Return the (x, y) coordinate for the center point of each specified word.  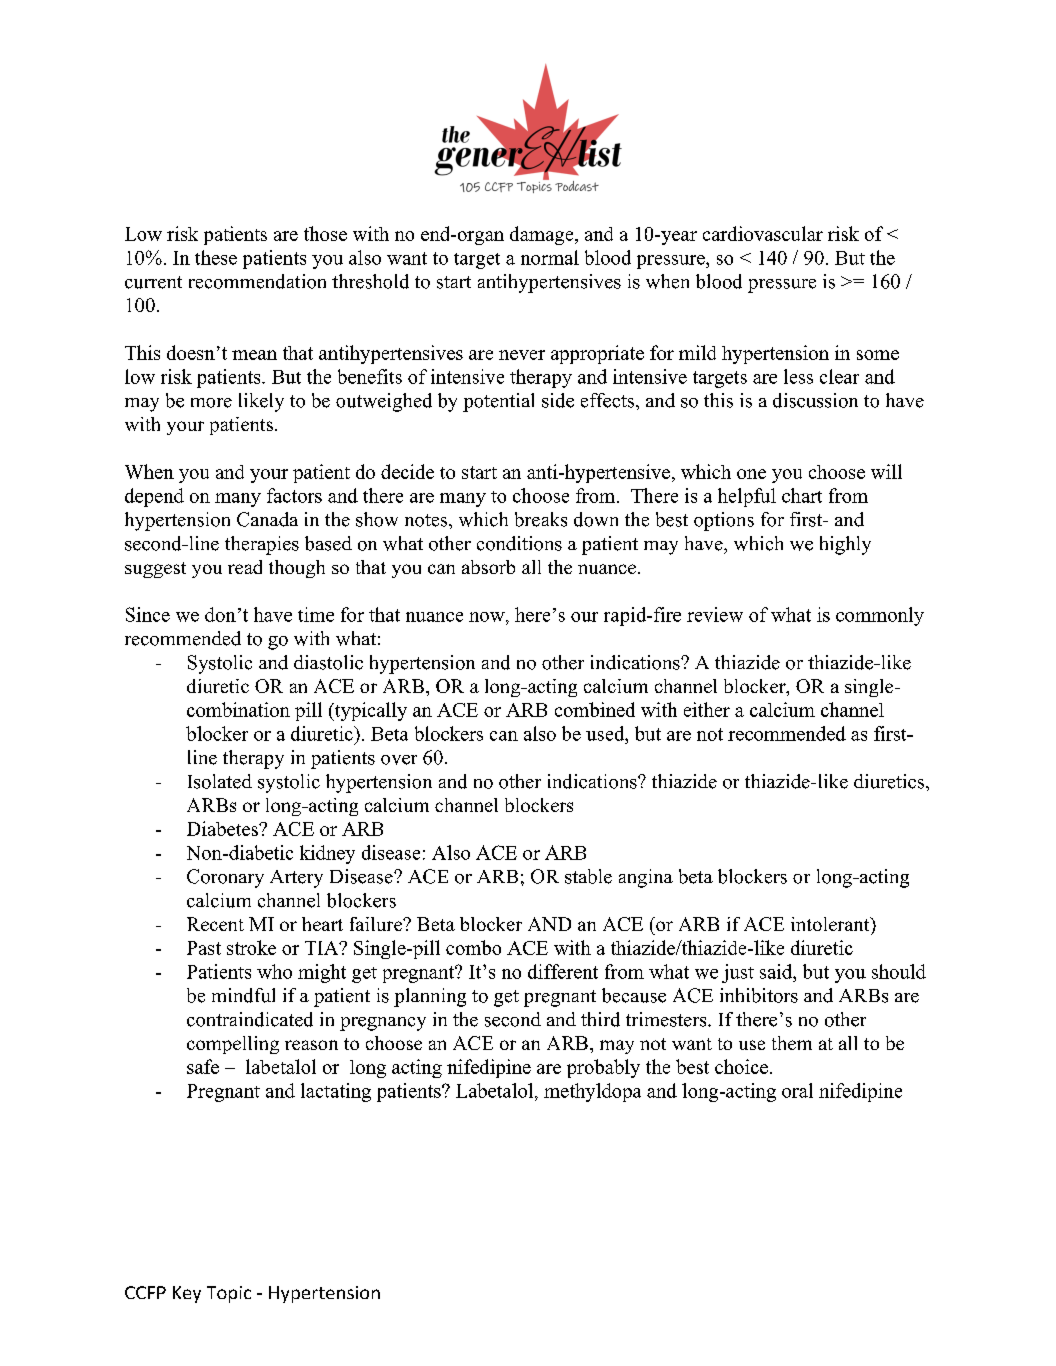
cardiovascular (763, 233)
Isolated (220, 781)
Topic (229, 1294)
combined (595, 709)
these (216, 257)
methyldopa (592, 1092)
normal (550, 257)
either (707, 709)
